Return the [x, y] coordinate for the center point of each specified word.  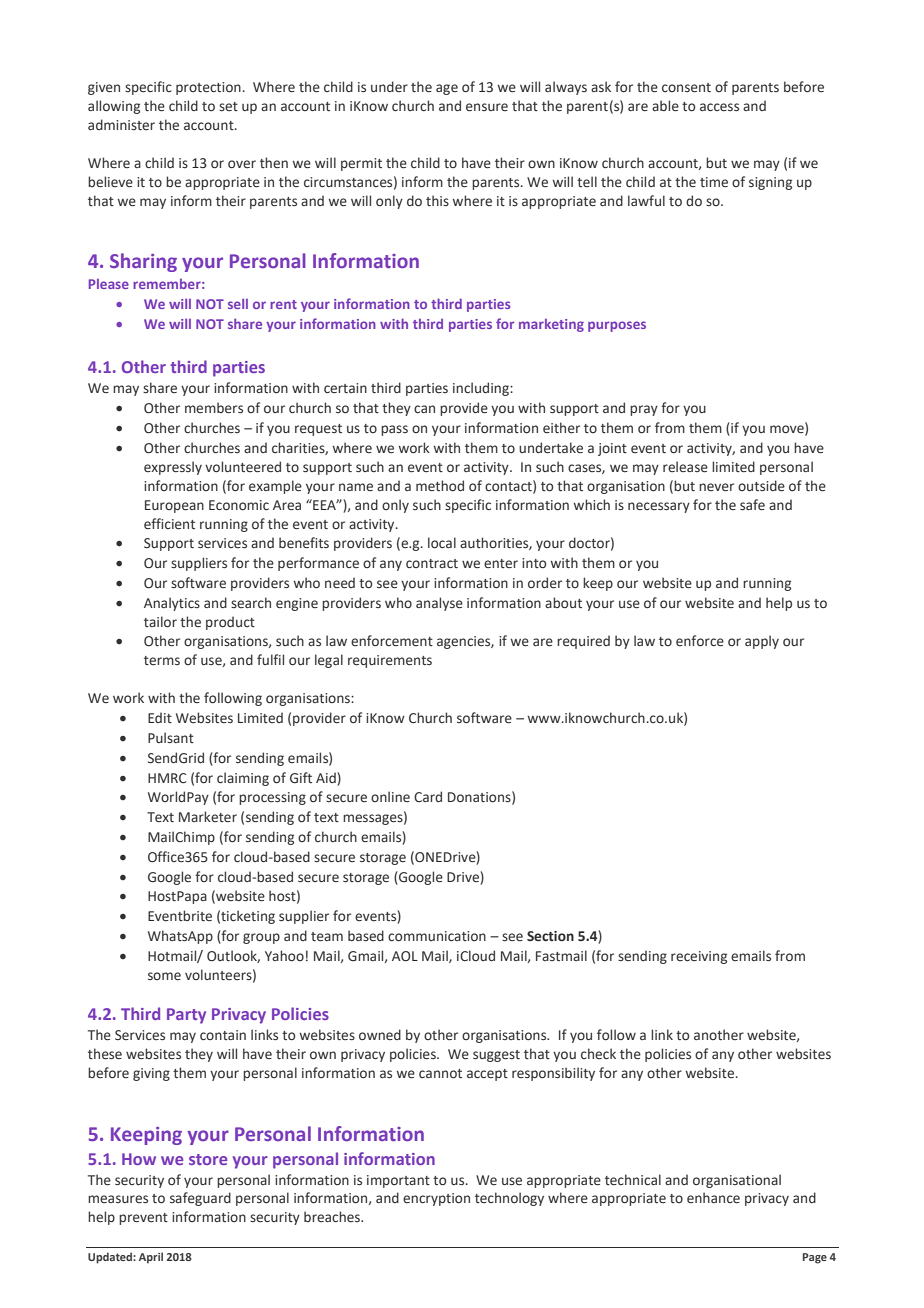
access [719, 107]
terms [162, 660]
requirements [390, 661]
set [228, 106]
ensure [487, 107]
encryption [436, 1199]
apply [762, 642]
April [151, 1258]
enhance [713, 1197]
